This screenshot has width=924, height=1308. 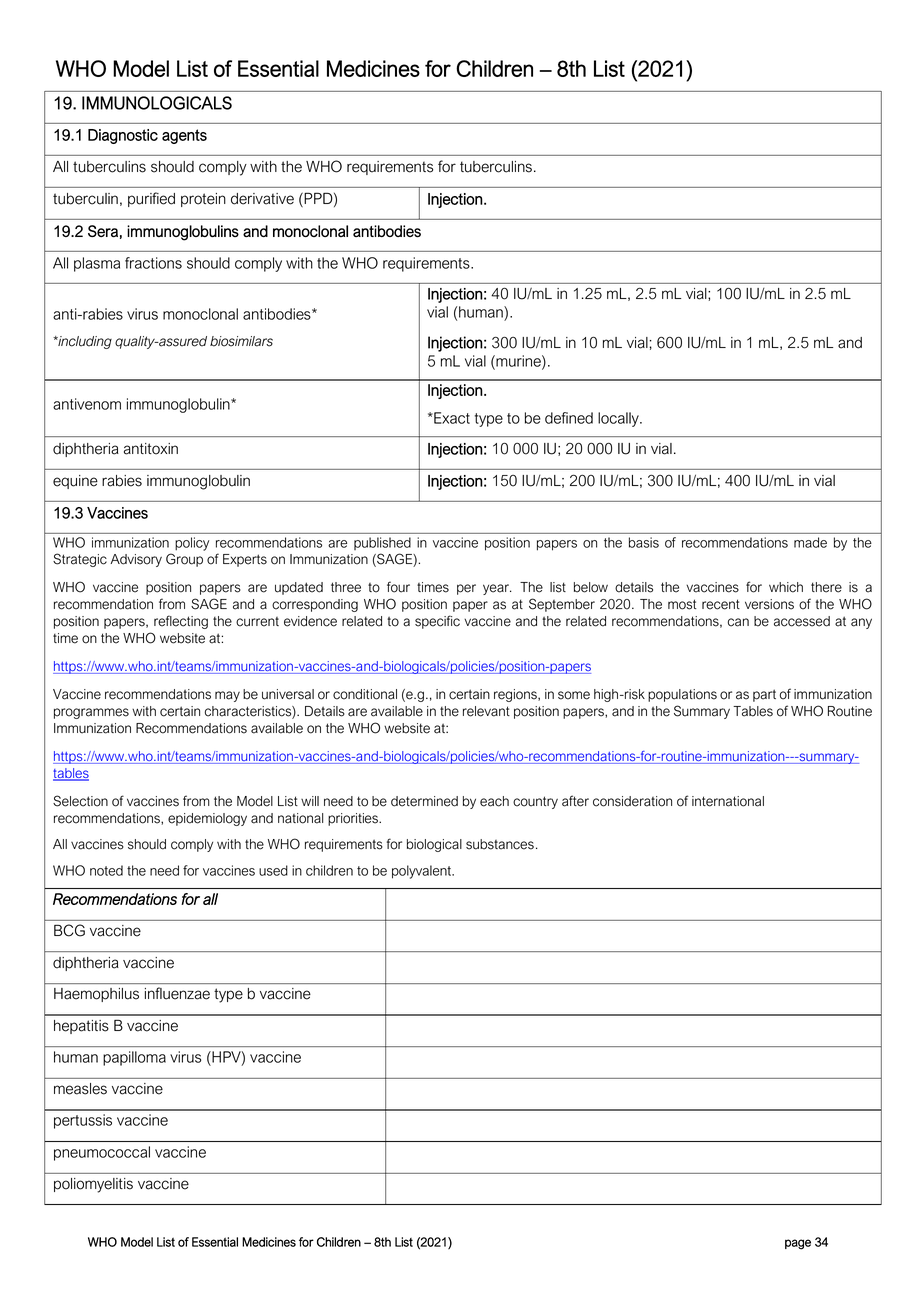 What do you see at coordinates (486, 711) in the screenshot?
I see `relevant` at bounding box center [486, 711].
